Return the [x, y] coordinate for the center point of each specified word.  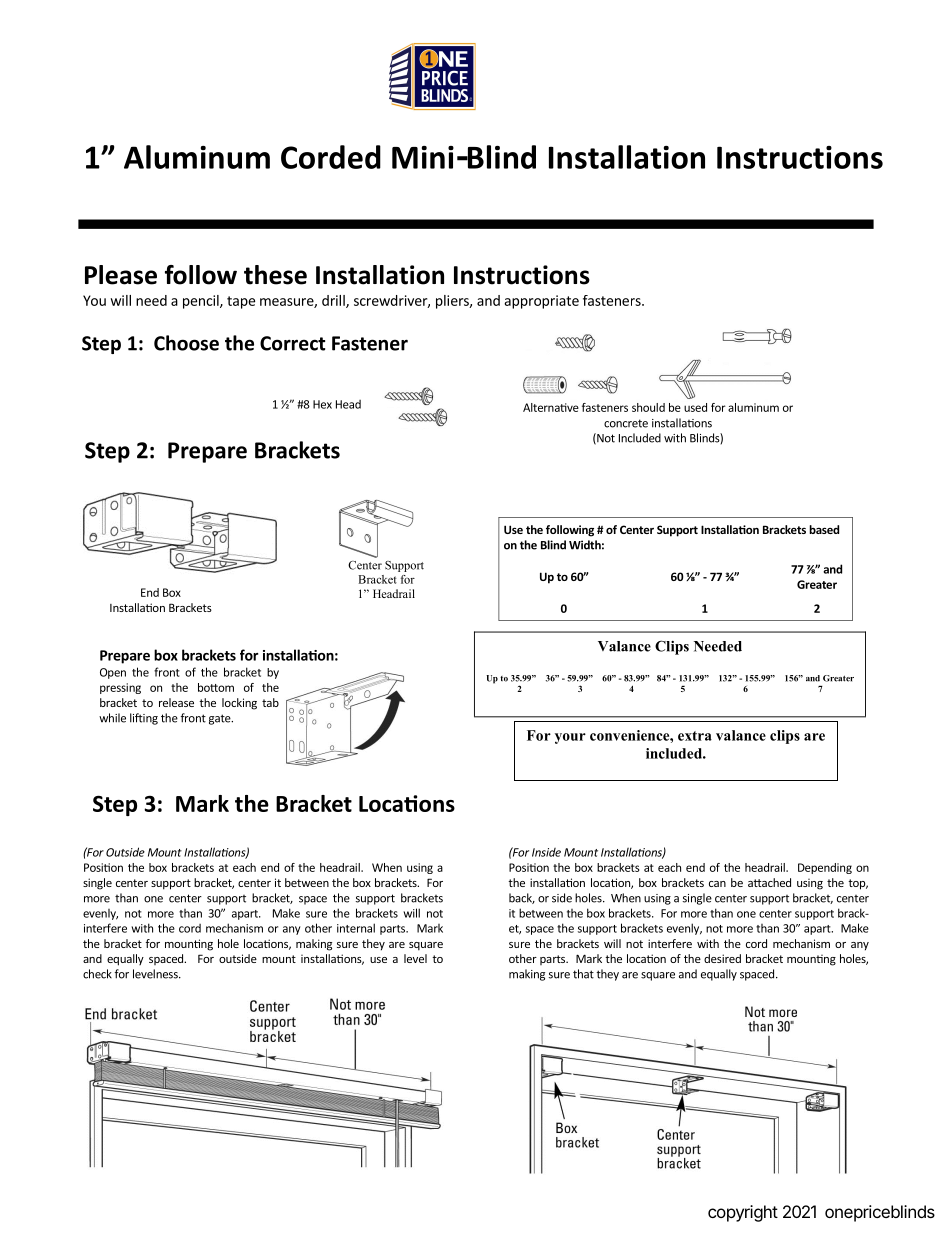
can [717, 884]
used [695, 407]
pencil [202, 302]
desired [722, 958]
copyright [743, 1213]
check [97, 974]
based [824, 529]
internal [356, 928]
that [583, 974]
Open [113, 673]
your [570, 738]
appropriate [541, 302]
